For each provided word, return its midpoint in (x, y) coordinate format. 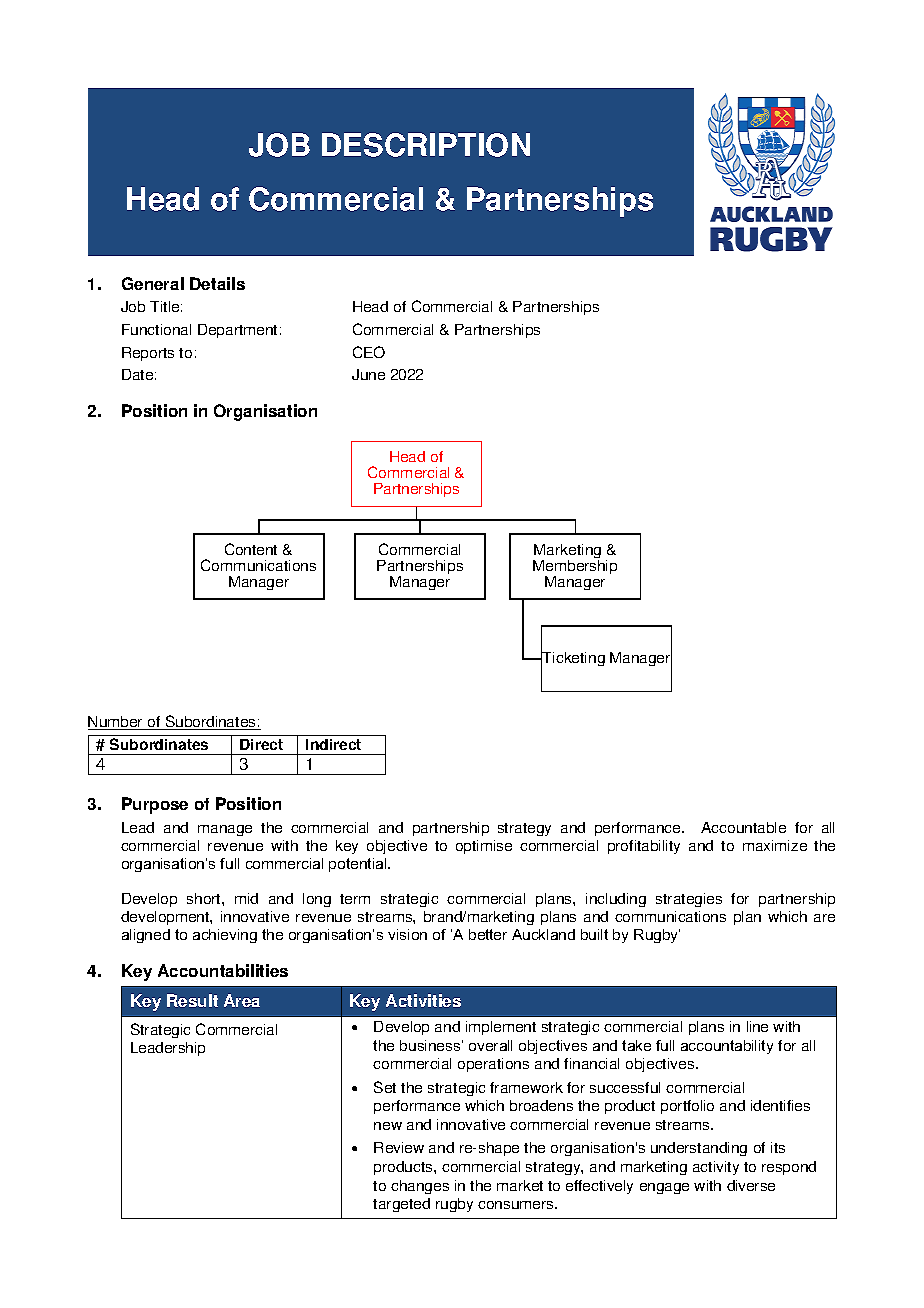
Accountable (743, 827)
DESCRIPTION (426, 145)
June (368, 374)
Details (217, 283)
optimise (484, 847)
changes (420, 1187)
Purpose (155, 805)
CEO (369, 352)
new (388, 1126)
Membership (575, 567)
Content (251, 549)
